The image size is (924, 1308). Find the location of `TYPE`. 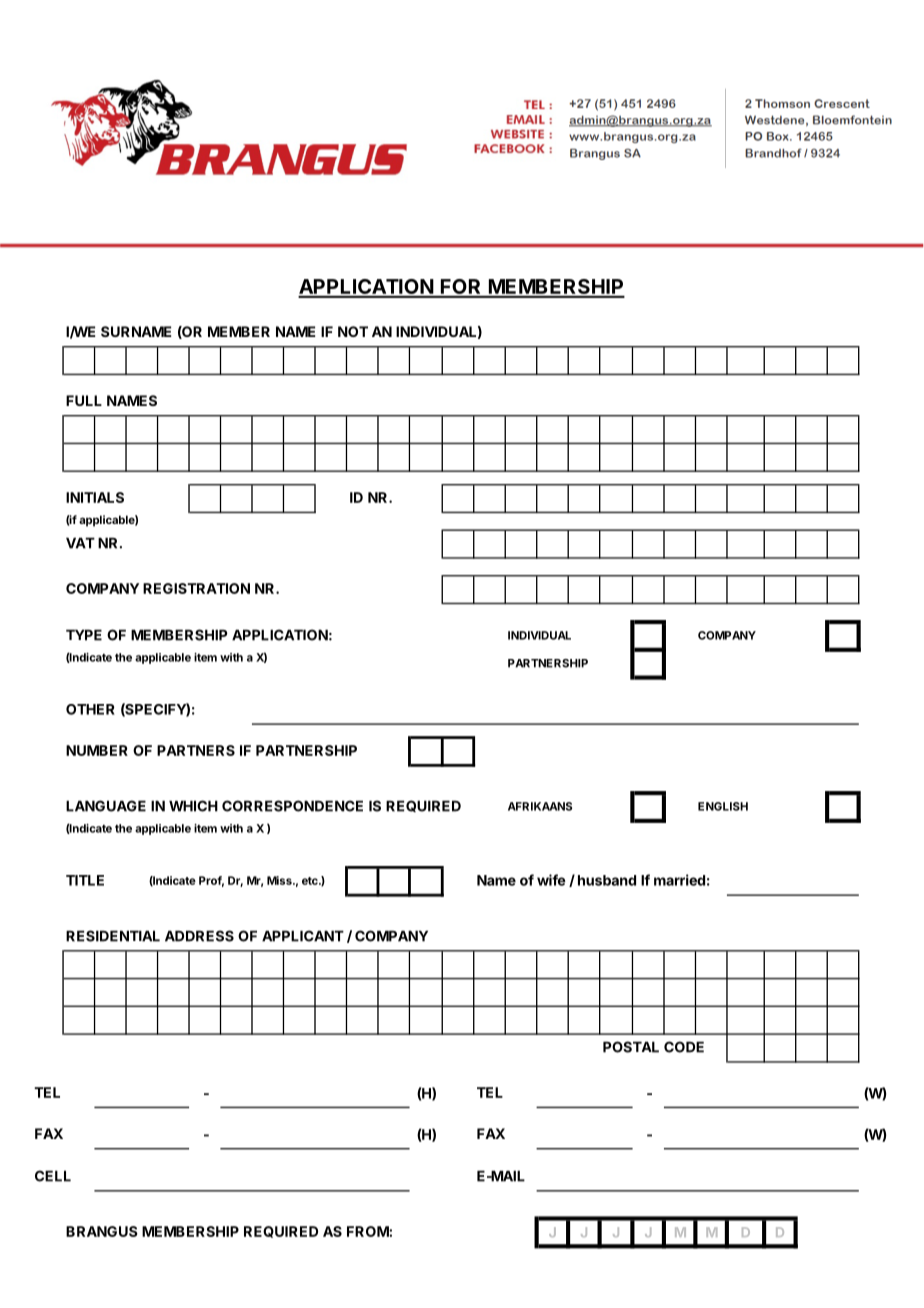

TYPE is located at coordinates (84, 635).
